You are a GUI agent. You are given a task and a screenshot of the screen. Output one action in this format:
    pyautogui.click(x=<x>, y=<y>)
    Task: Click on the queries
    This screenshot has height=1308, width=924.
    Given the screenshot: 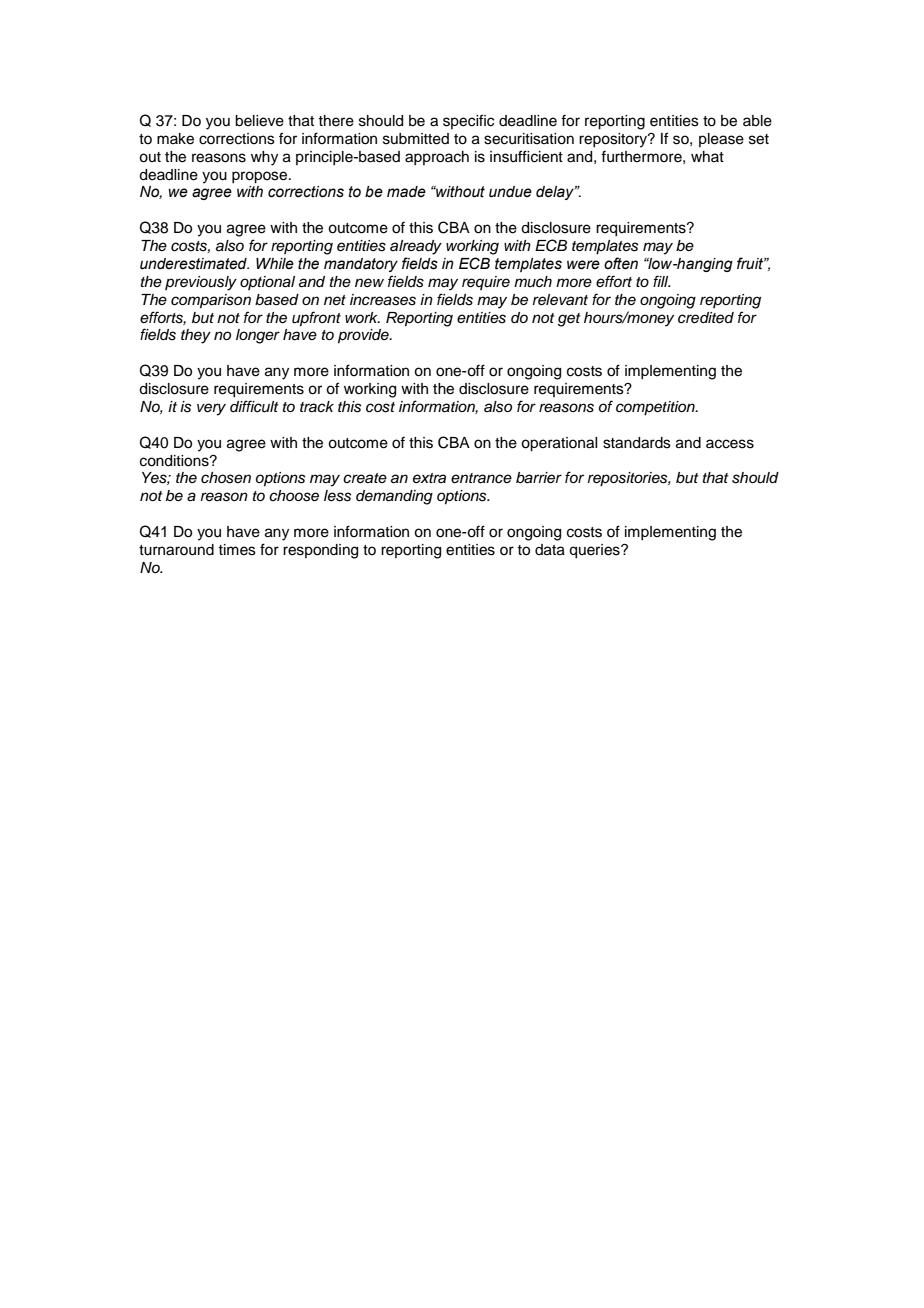 What is the action you would take?
    pyautogui.click(x=595, y=551)
